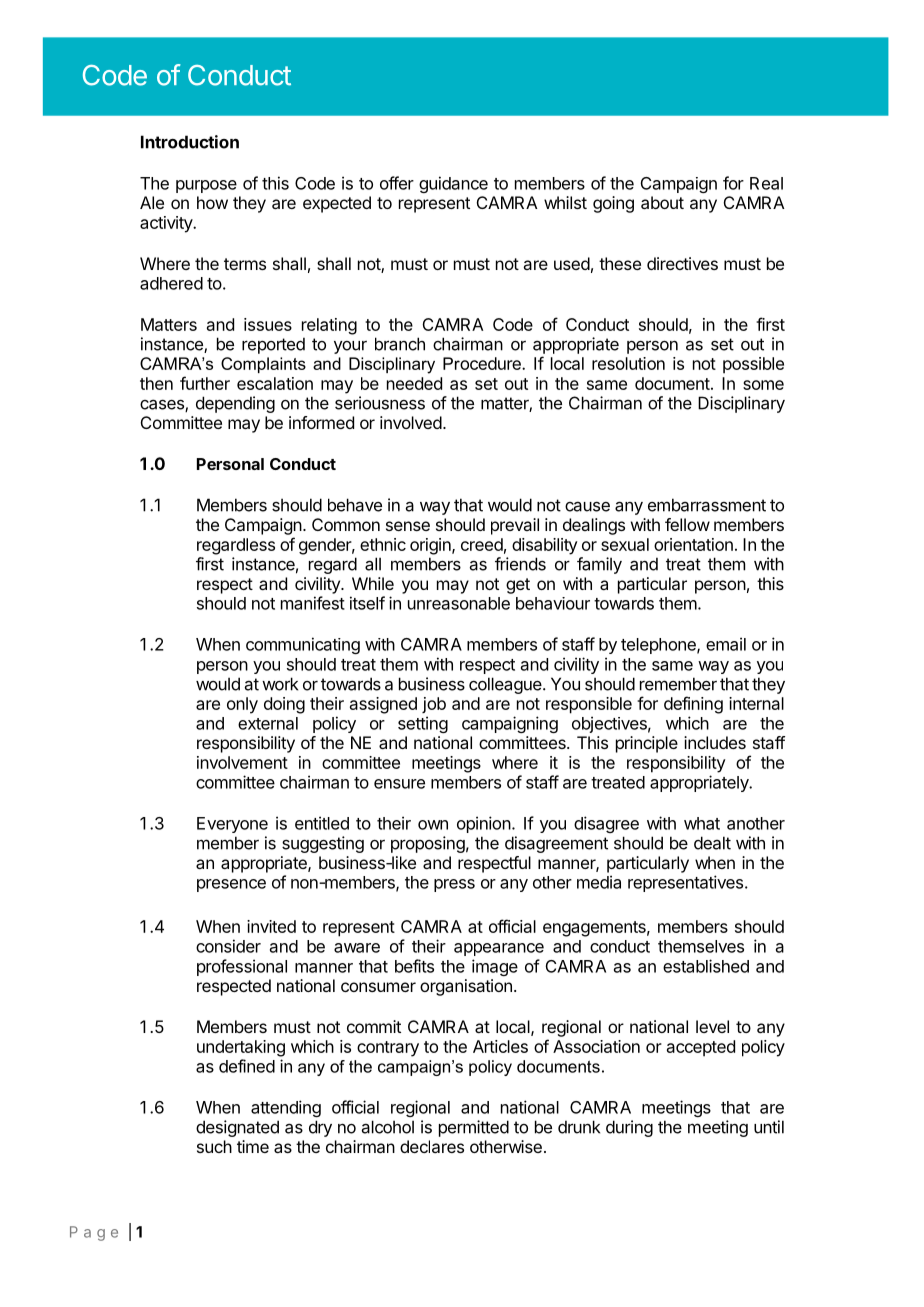 The width and height of the screenshot is (924, 1307). What do you see at coordinates (459, 603) in the screenshot?
I see `unreasonable` at bounding box center [459, 603].
